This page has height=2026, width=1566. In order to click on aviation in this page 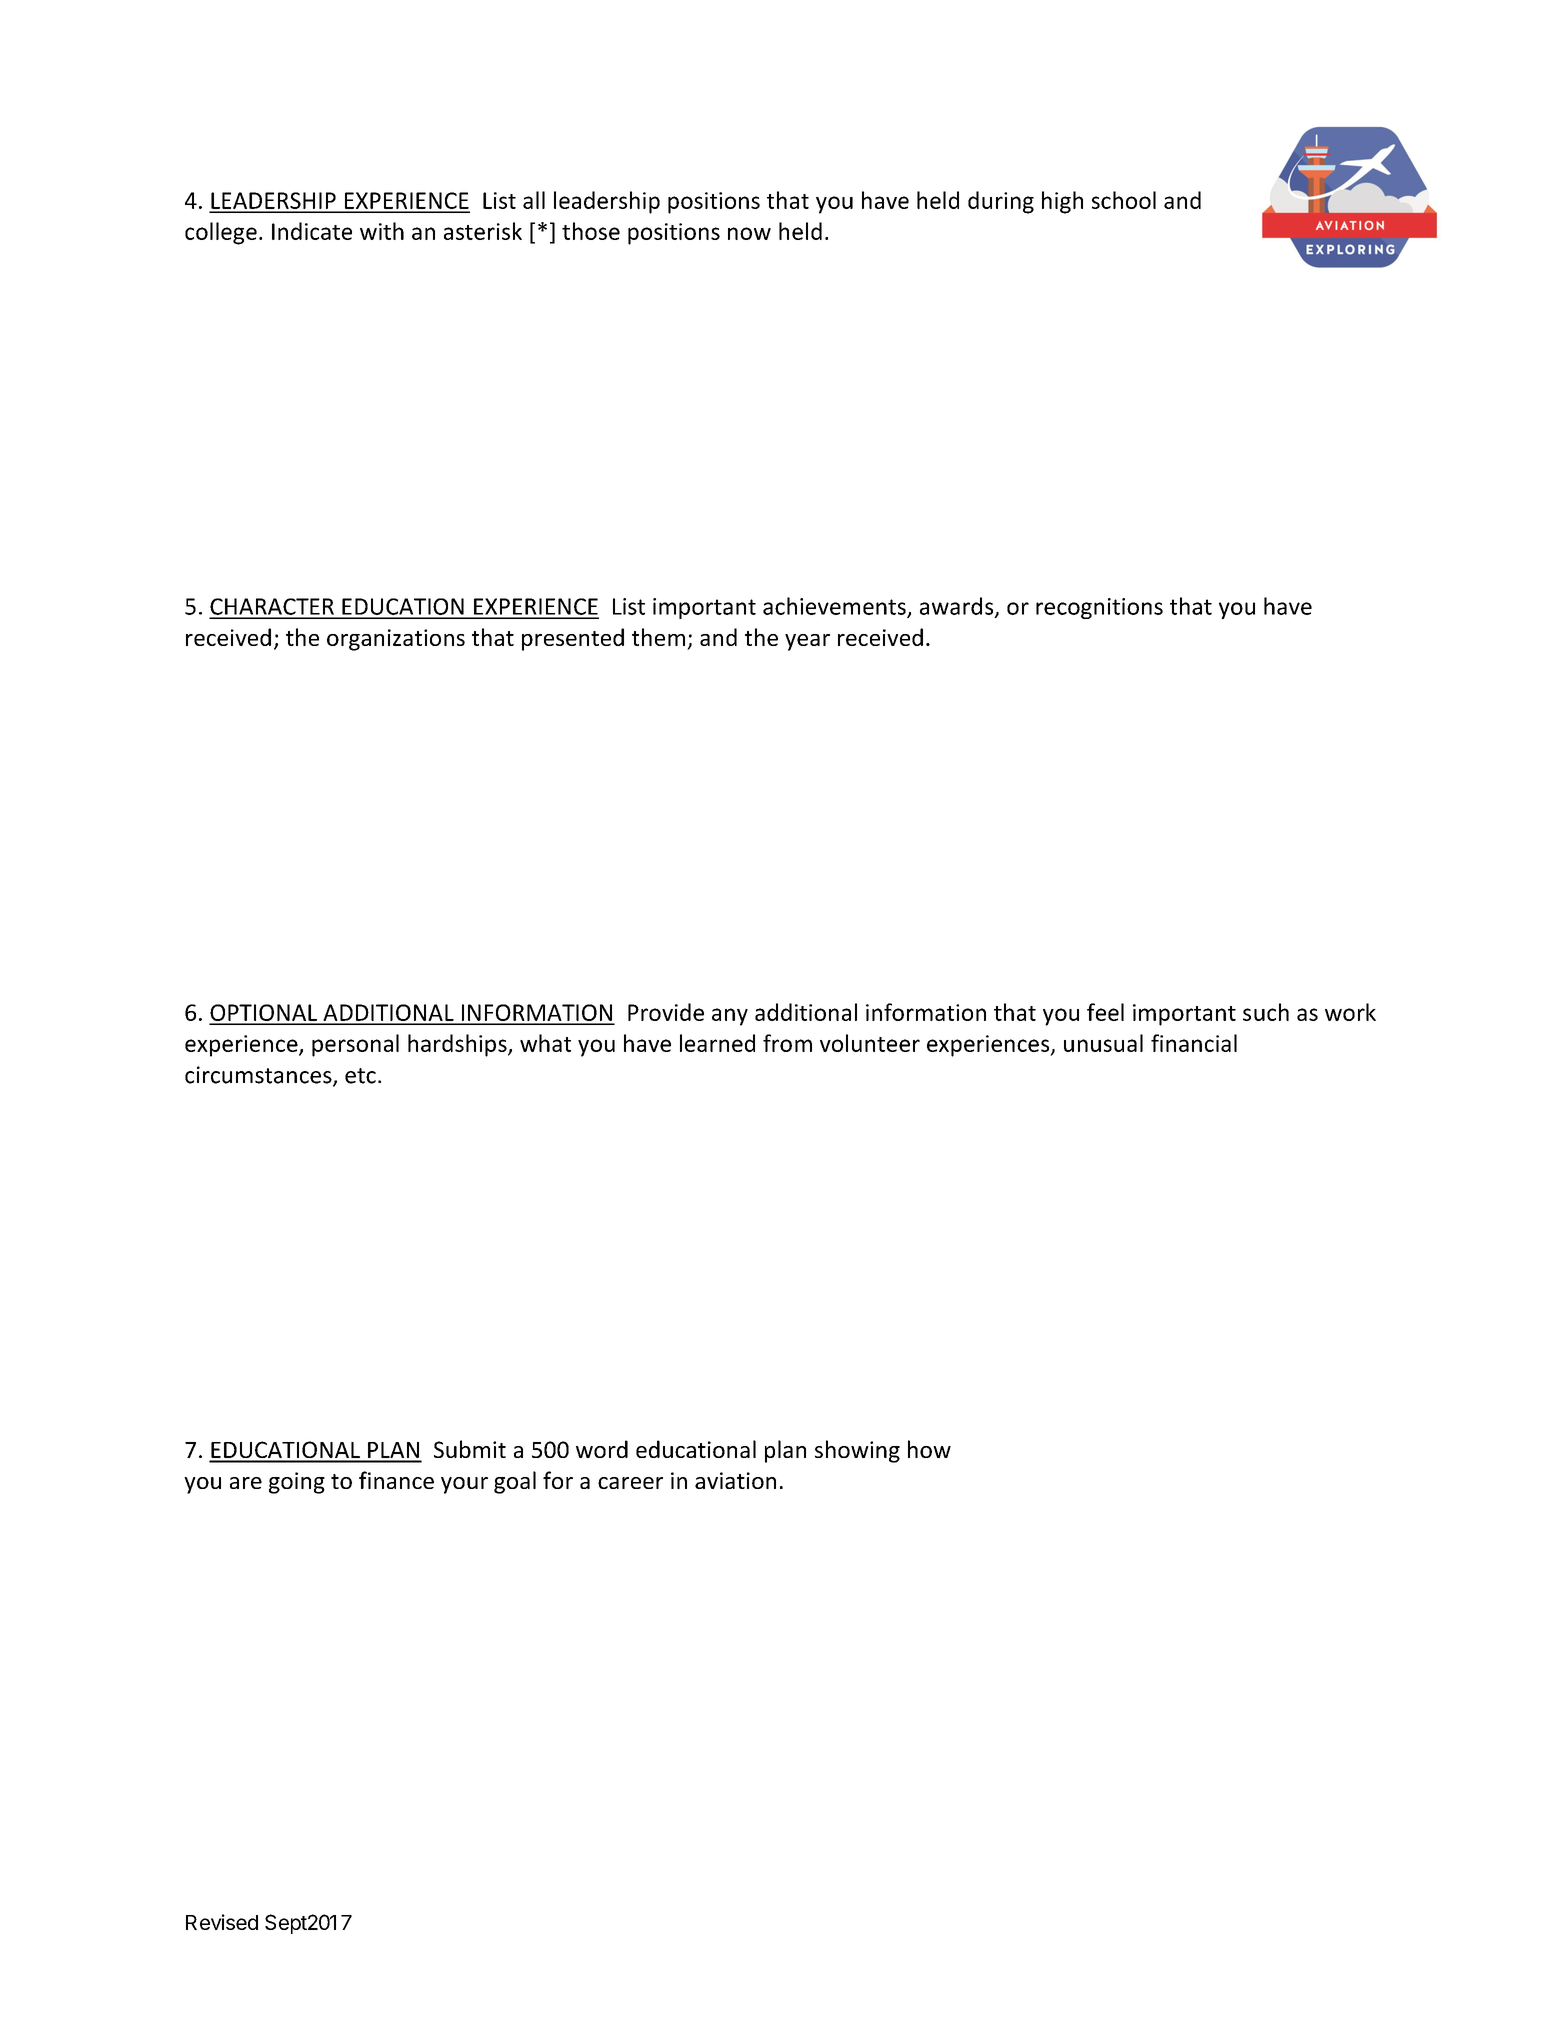, I will do `click(735, 1480)`.
